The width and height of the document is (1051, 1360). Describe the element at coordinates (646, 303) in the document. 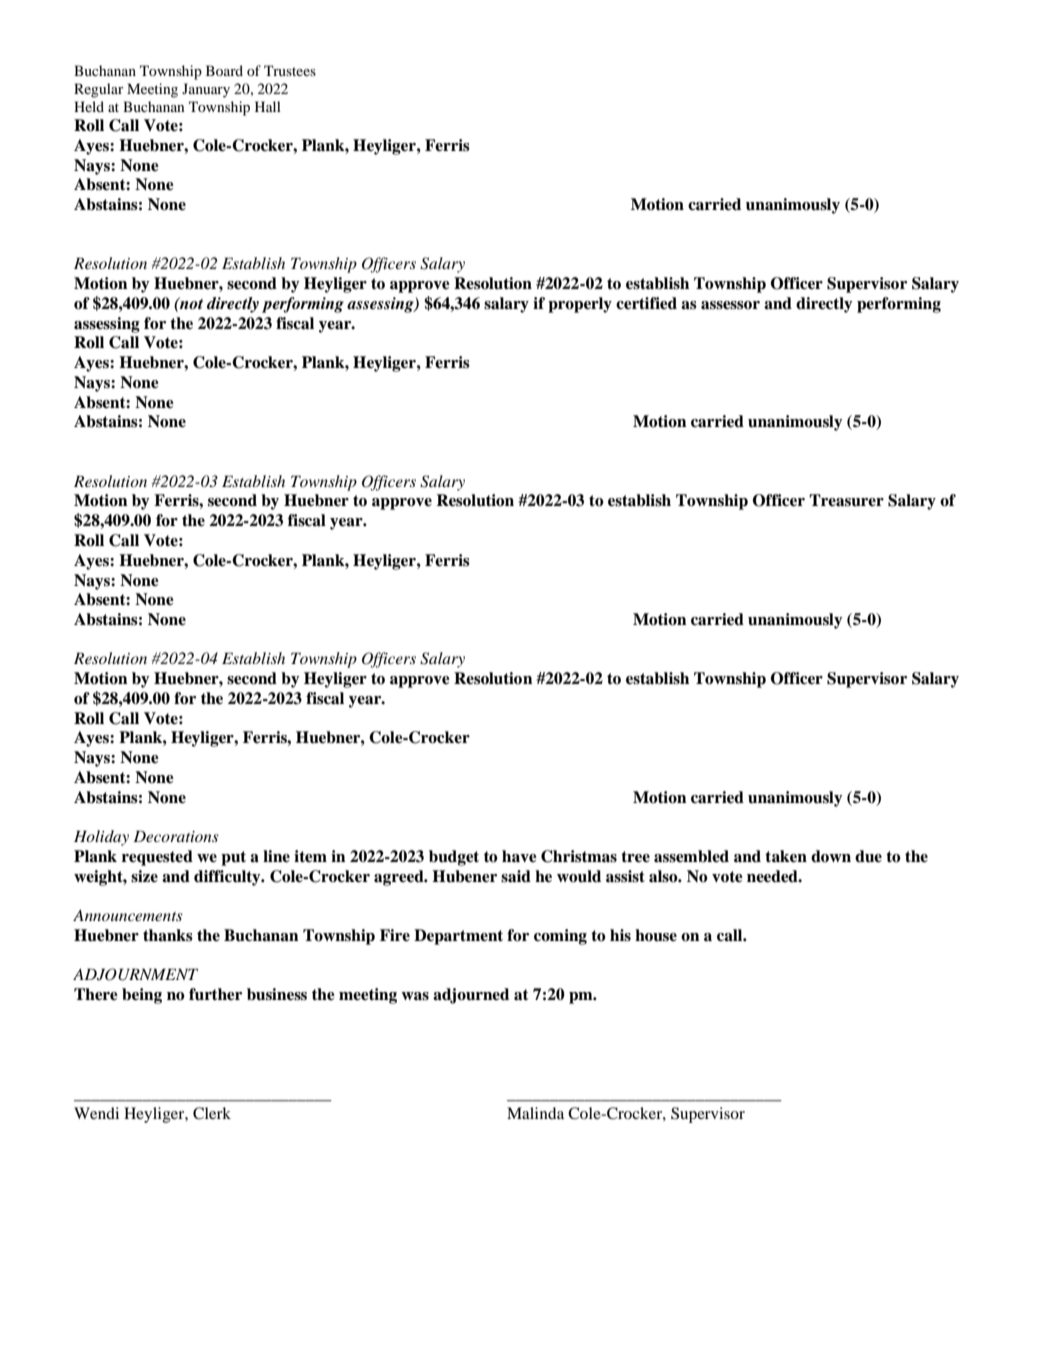

I see `certified` at that location.
